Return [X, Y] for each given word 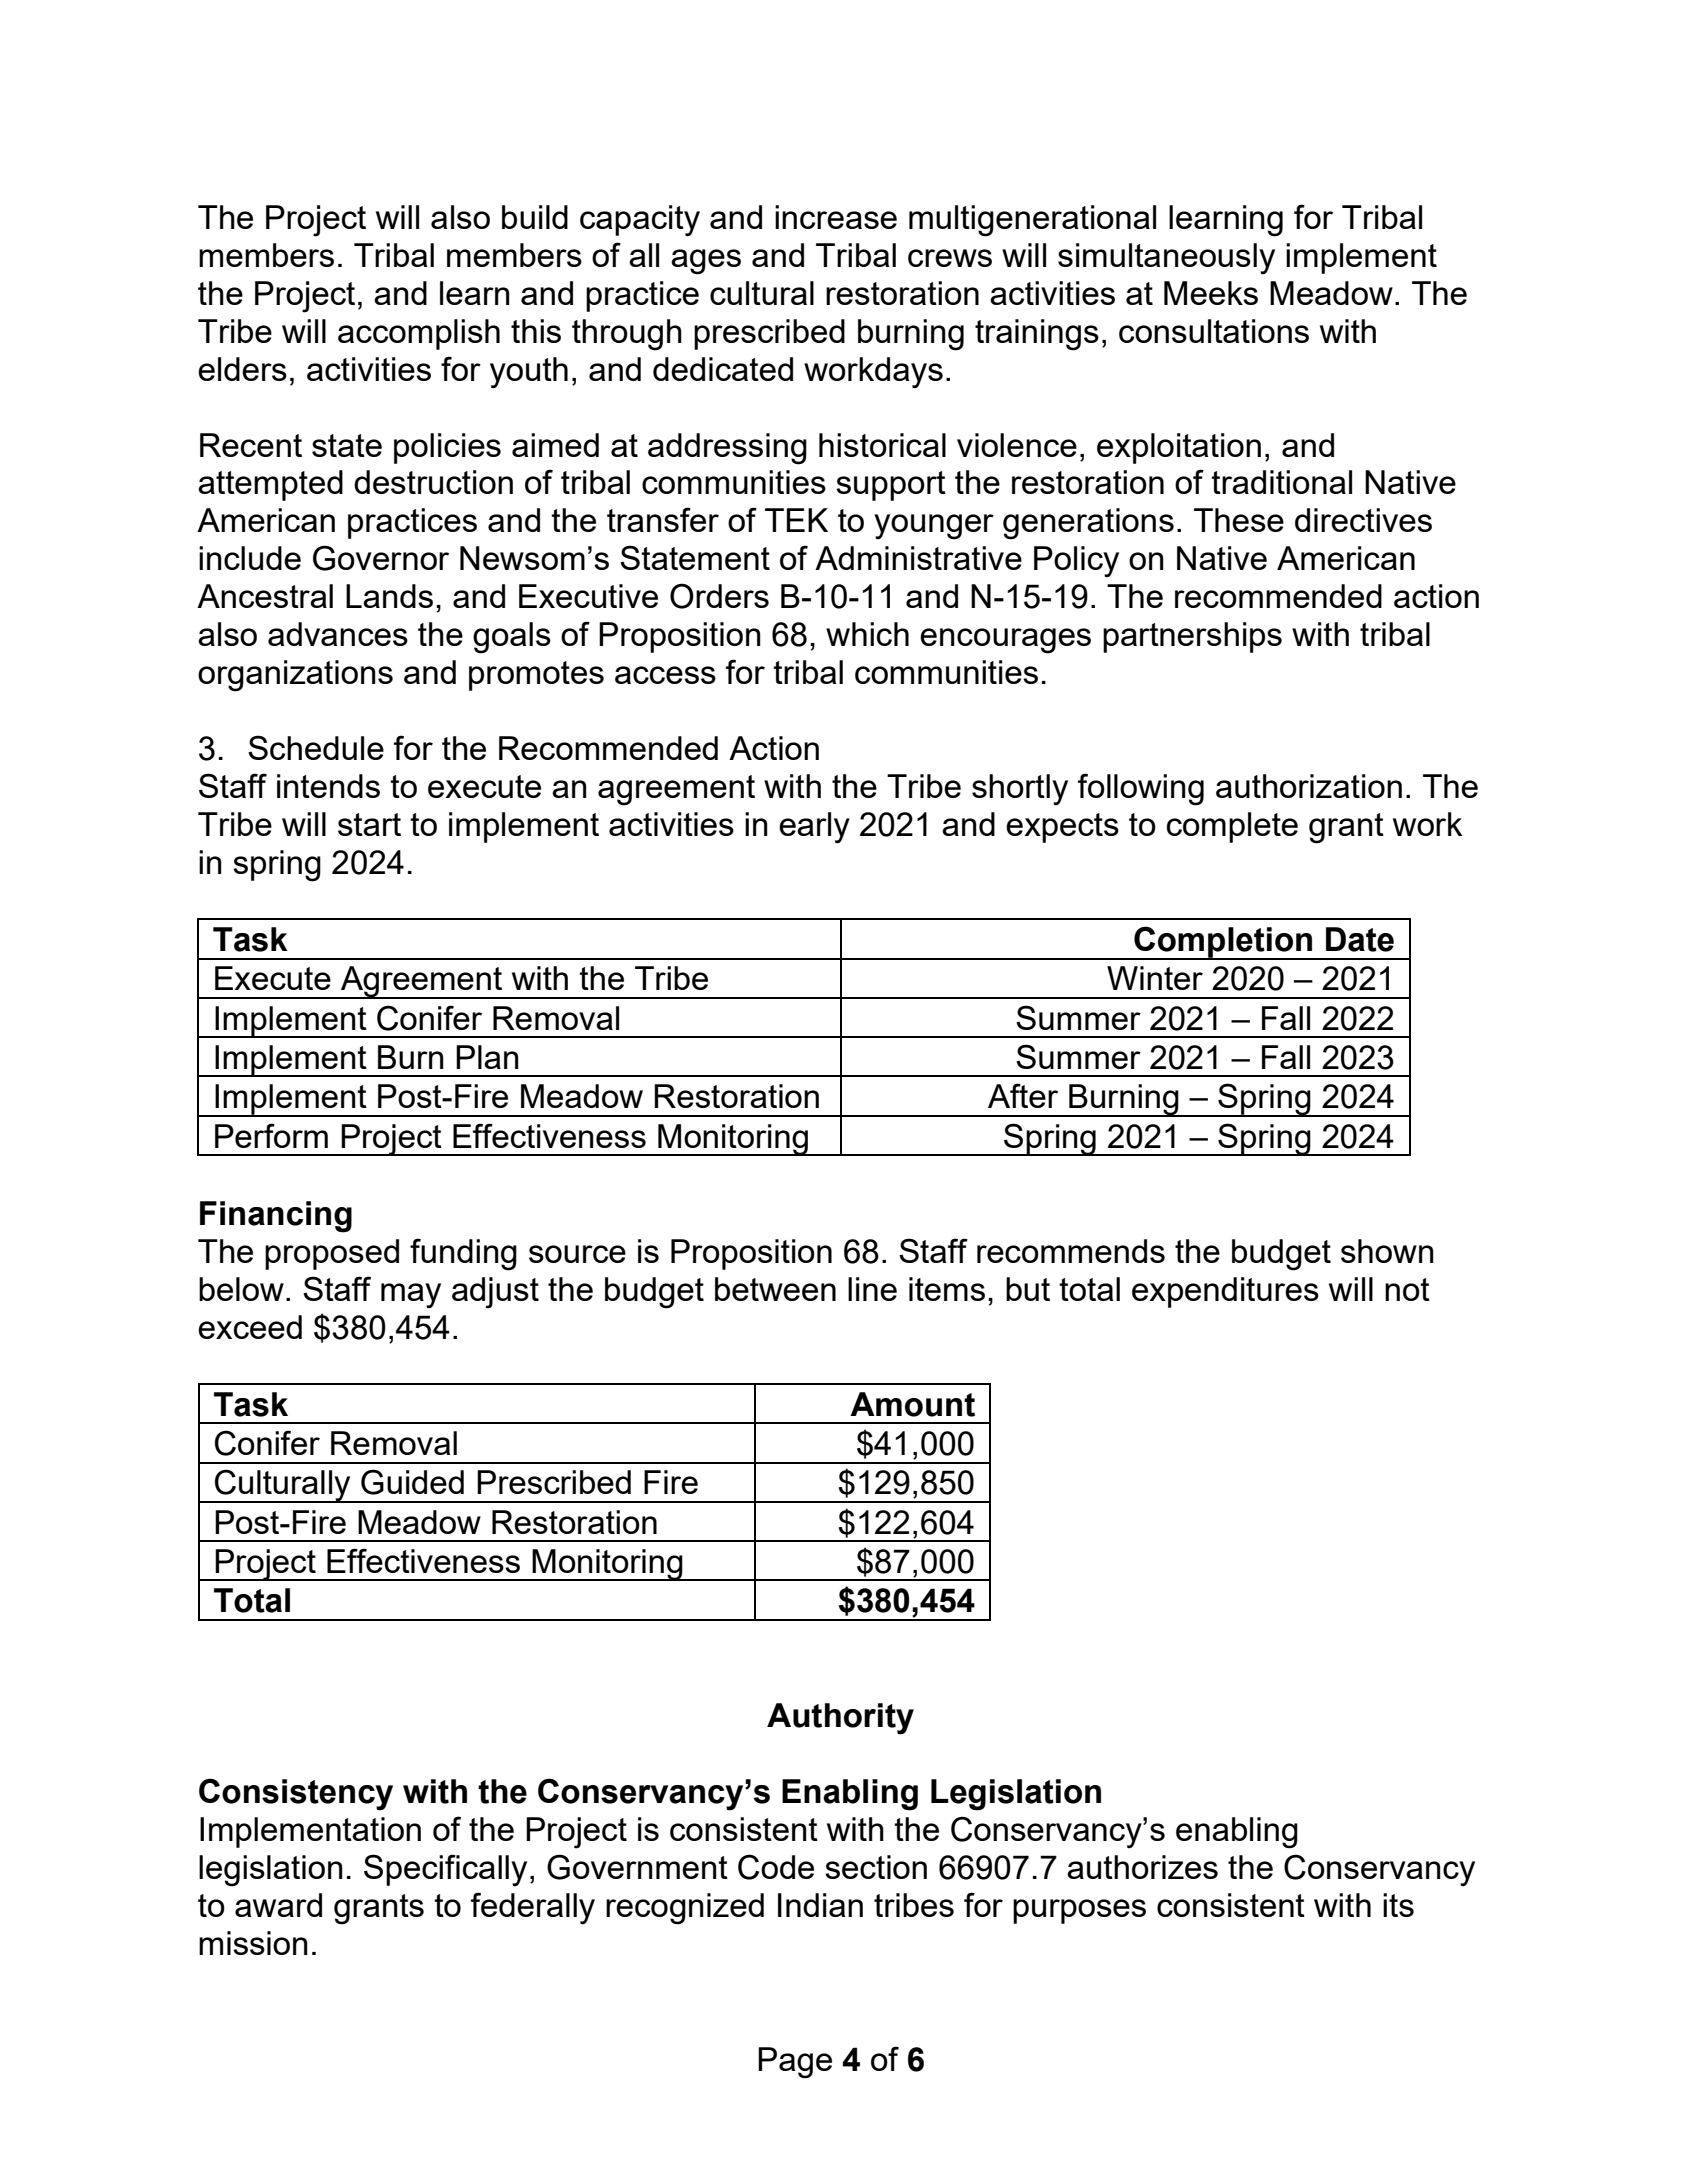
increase [836, 217]
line [872, 1289]
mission [253, 1943]
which [867, 634]
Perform [271, 1135]
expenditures [1225, 1292]
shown [1387, 1251]
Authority [840, 1719]
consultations [1214, 331]
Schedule [316, 747]
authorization [1309, 786]
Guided [412, 1482]
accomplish [419, 334]
